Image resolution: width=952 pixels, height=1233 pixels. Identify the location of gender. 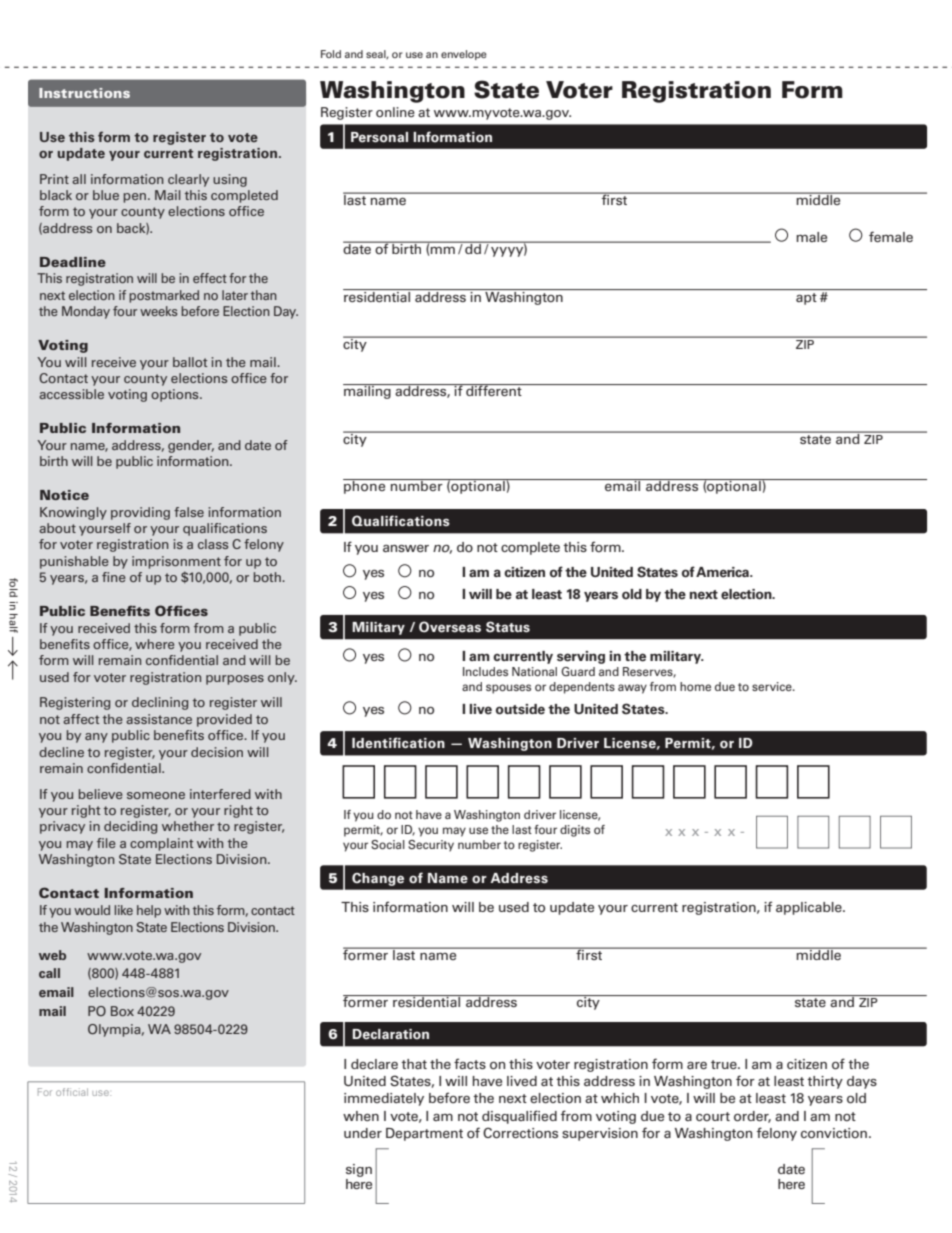
(191, 446).
